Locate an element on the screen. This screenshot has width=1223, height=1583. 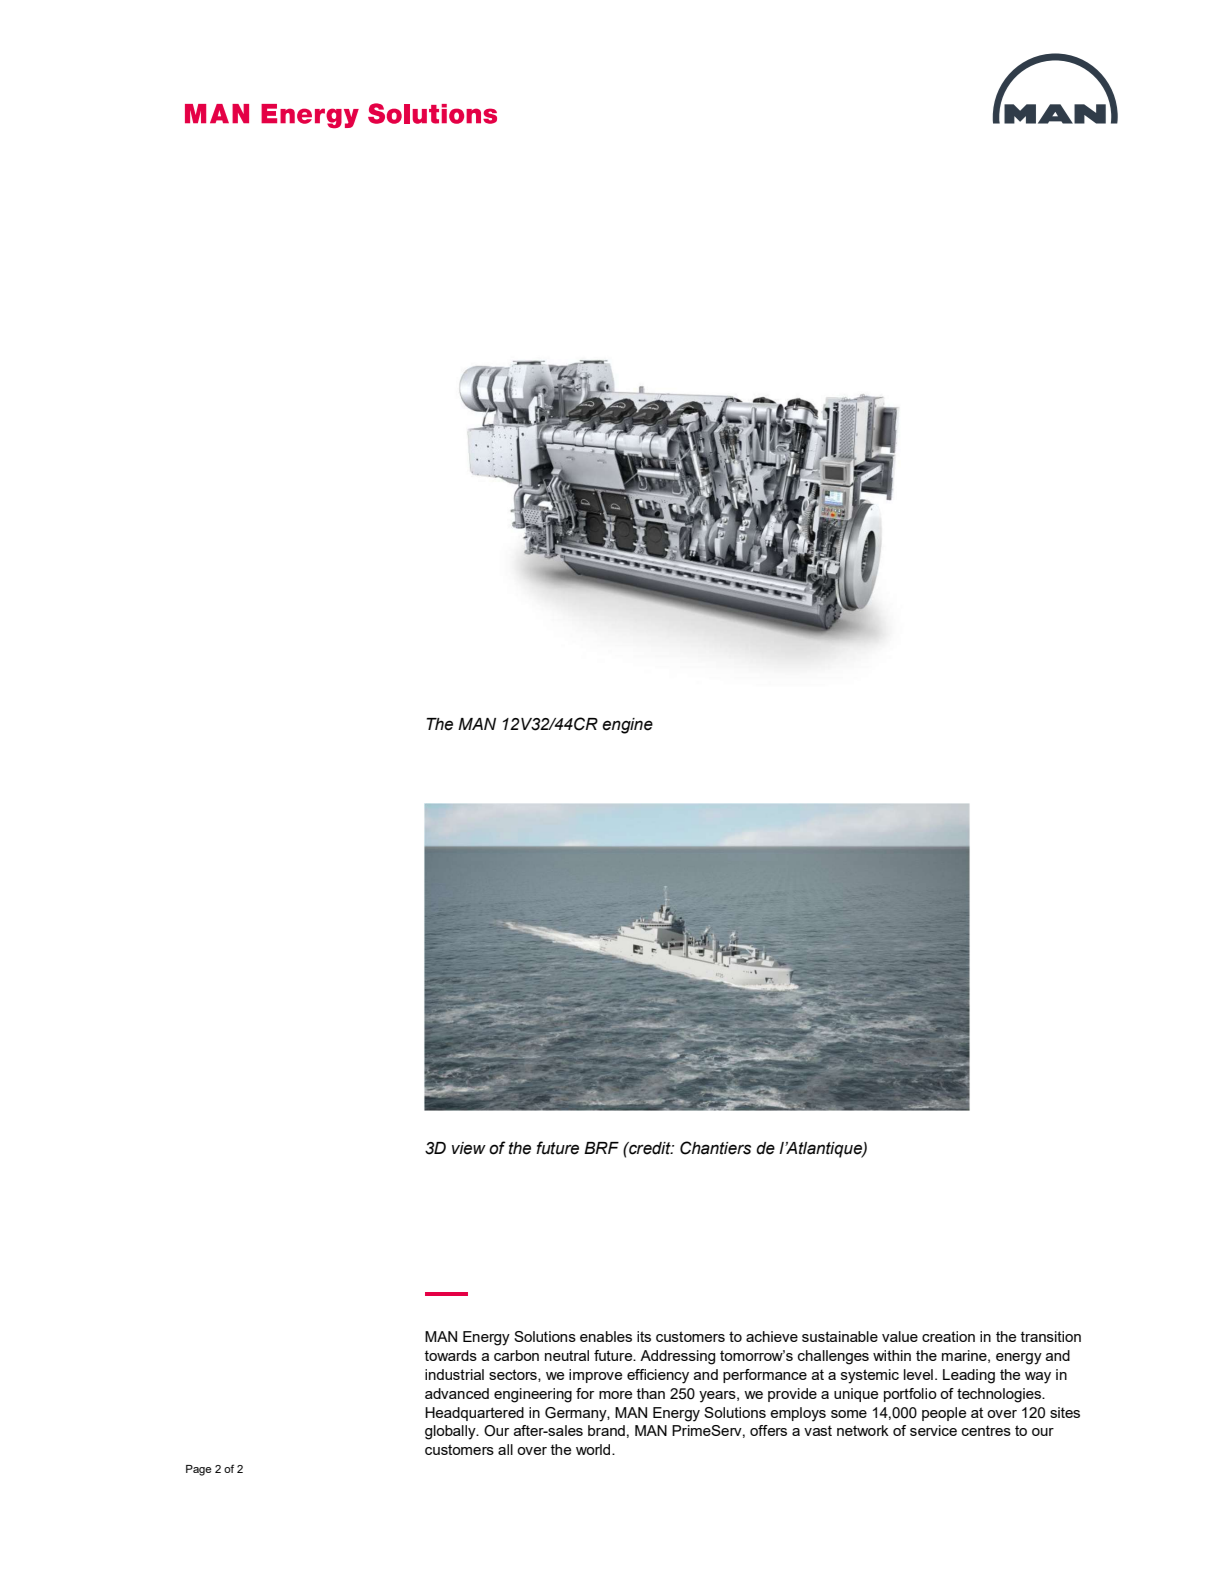
Addressing is located at coordinates (677, 1357).
